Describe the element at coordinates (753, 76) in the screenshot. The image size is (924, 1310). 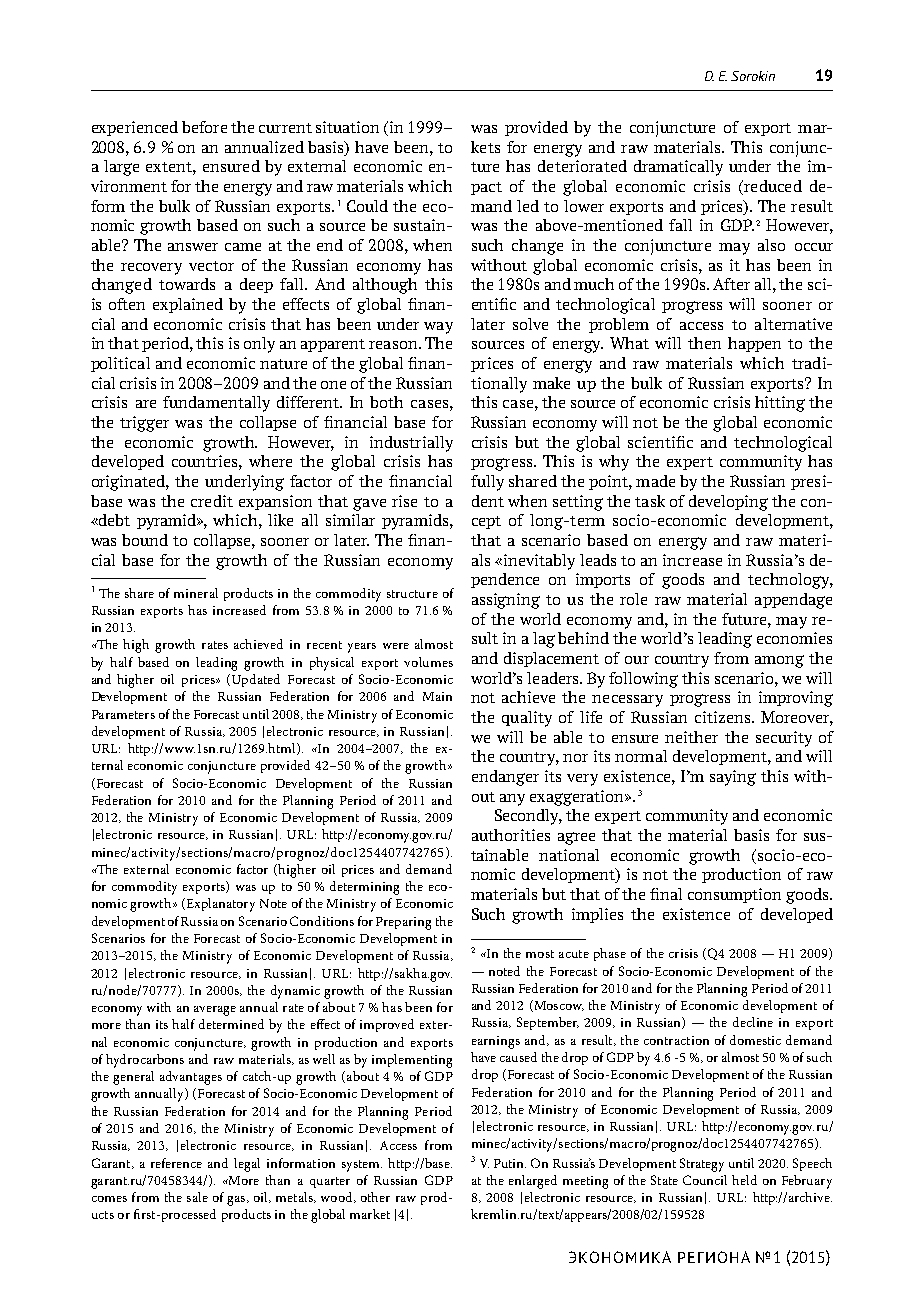
I see `Sorokin` at that location.
